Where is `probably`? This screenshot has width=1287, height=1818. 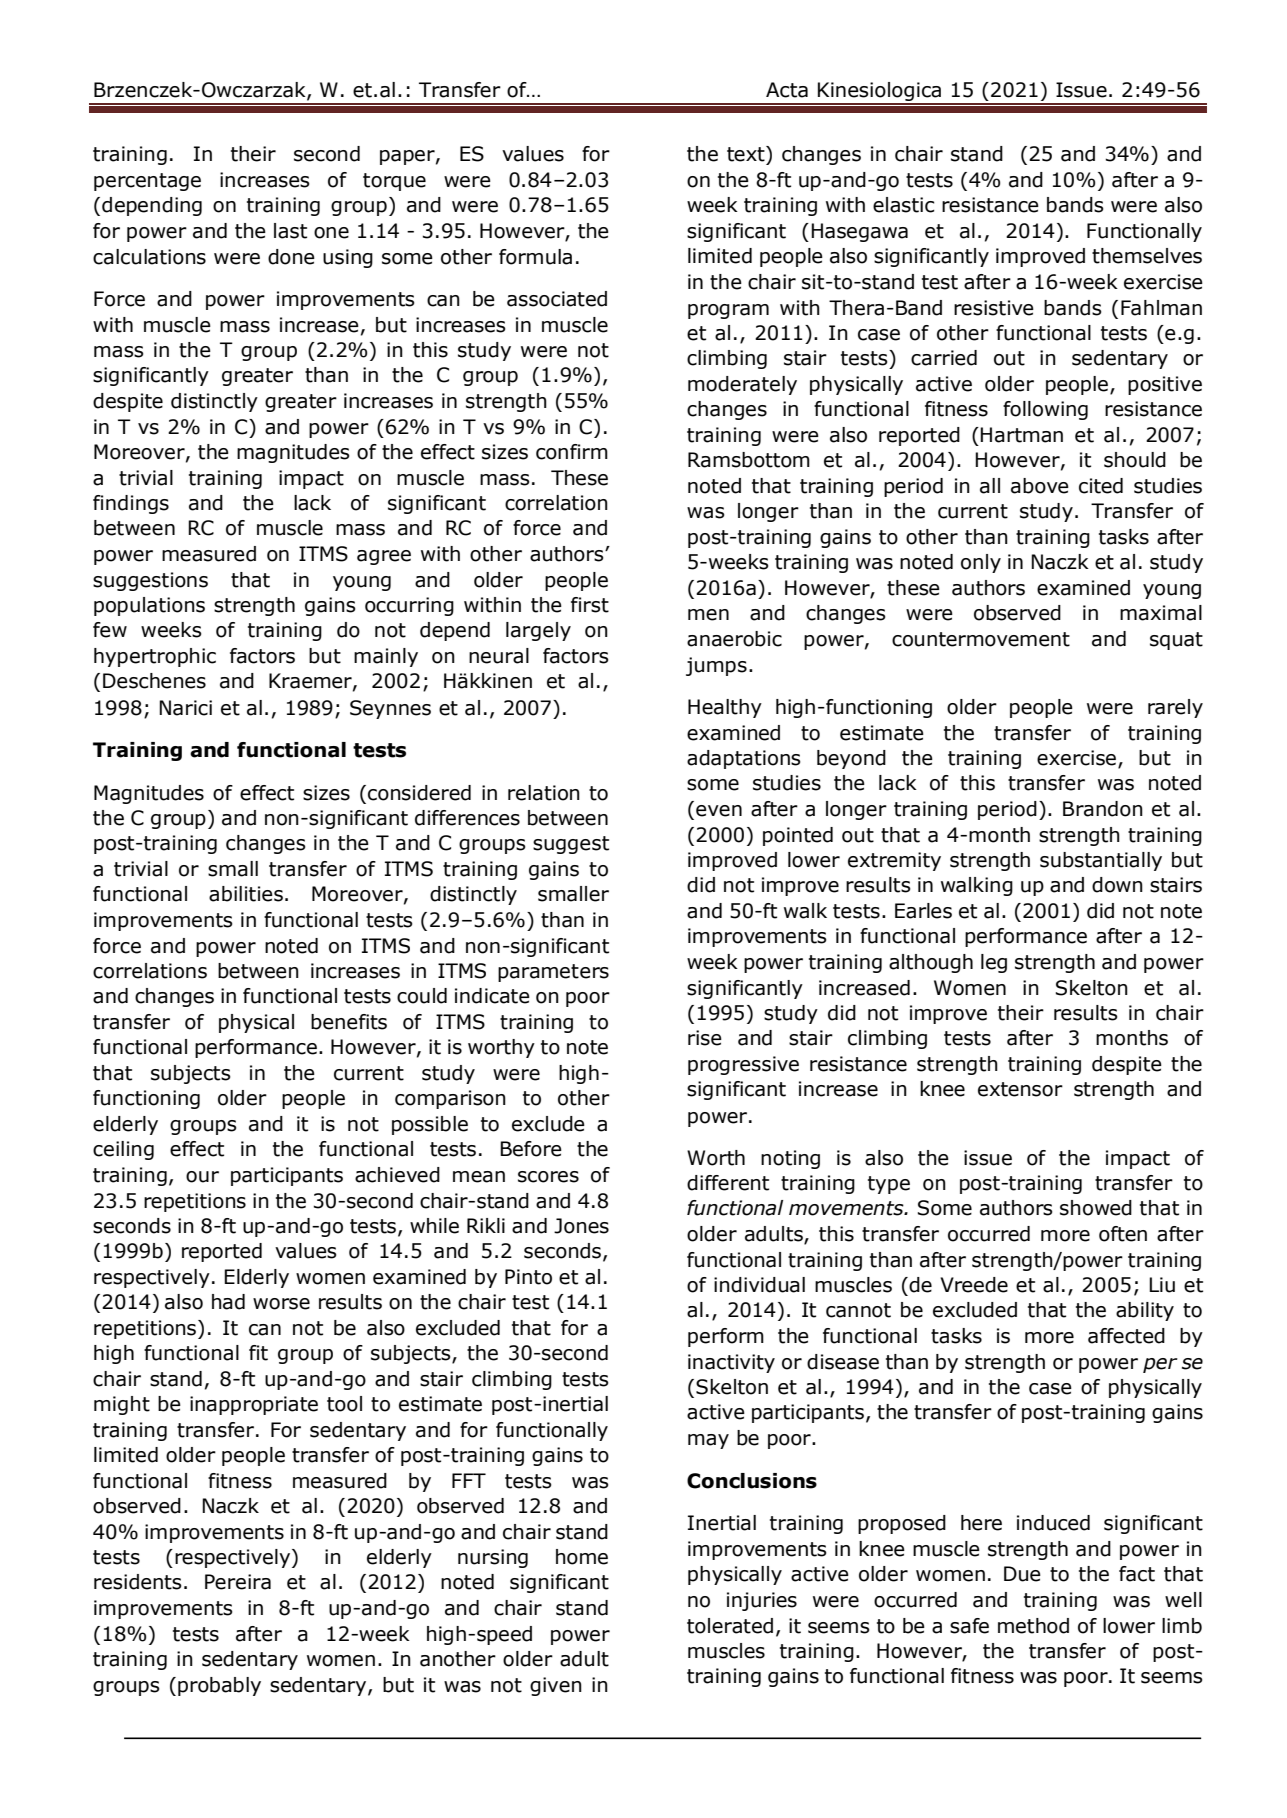 probably is located at coordinates (219, 1686).
